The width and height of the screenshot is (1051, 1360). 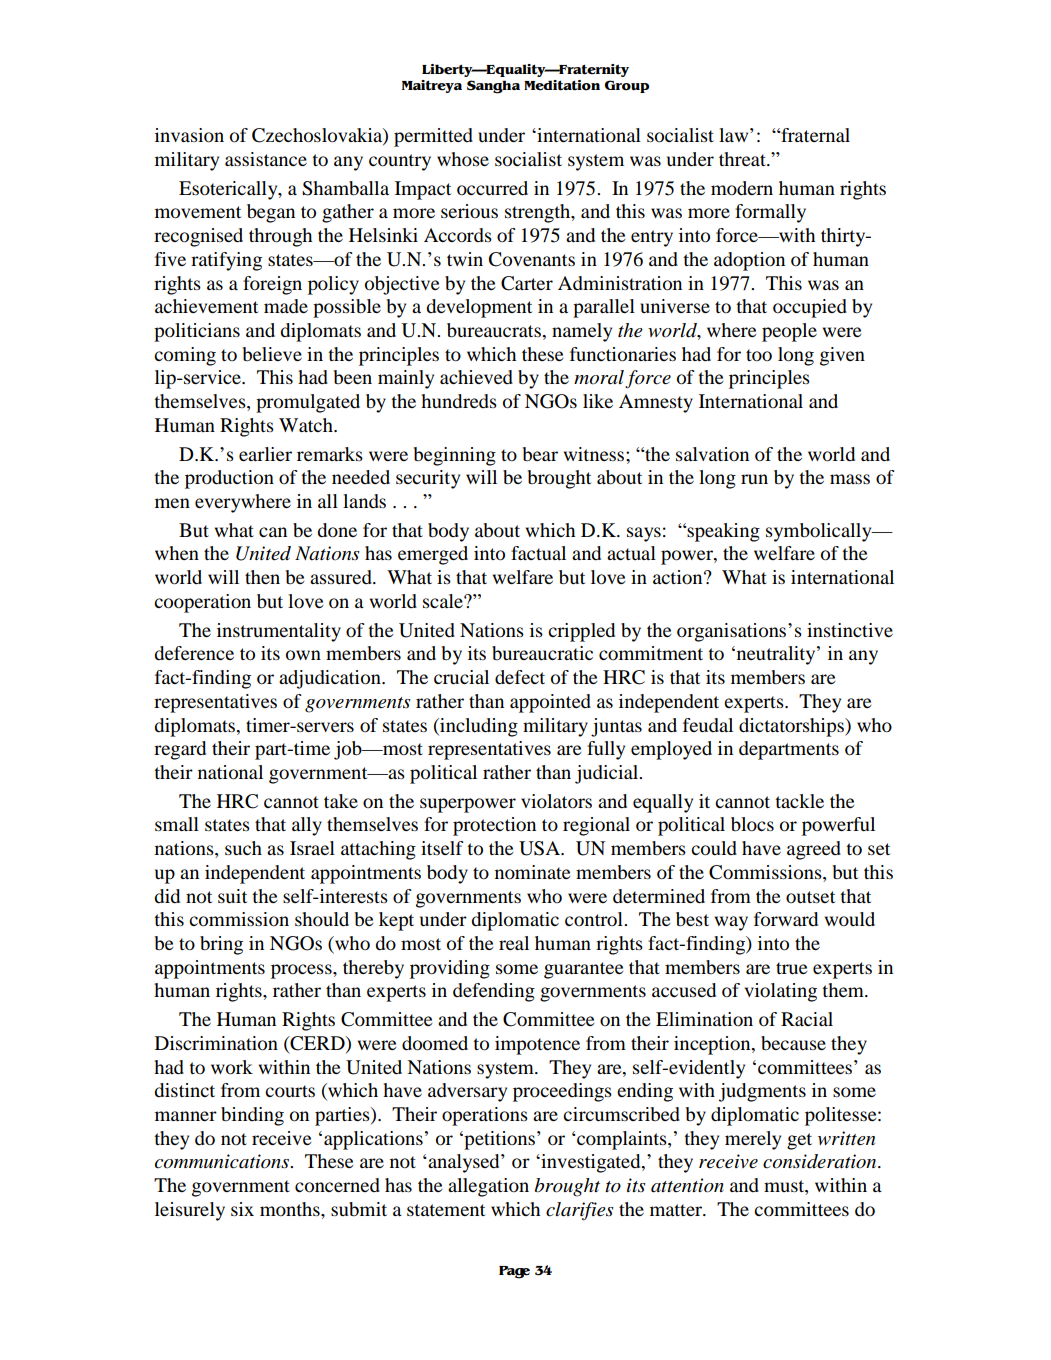 What do you see at coordinates (216, 1043) in the screenshot?
I see `Discrimination` at bounding box center [216, 1043].
